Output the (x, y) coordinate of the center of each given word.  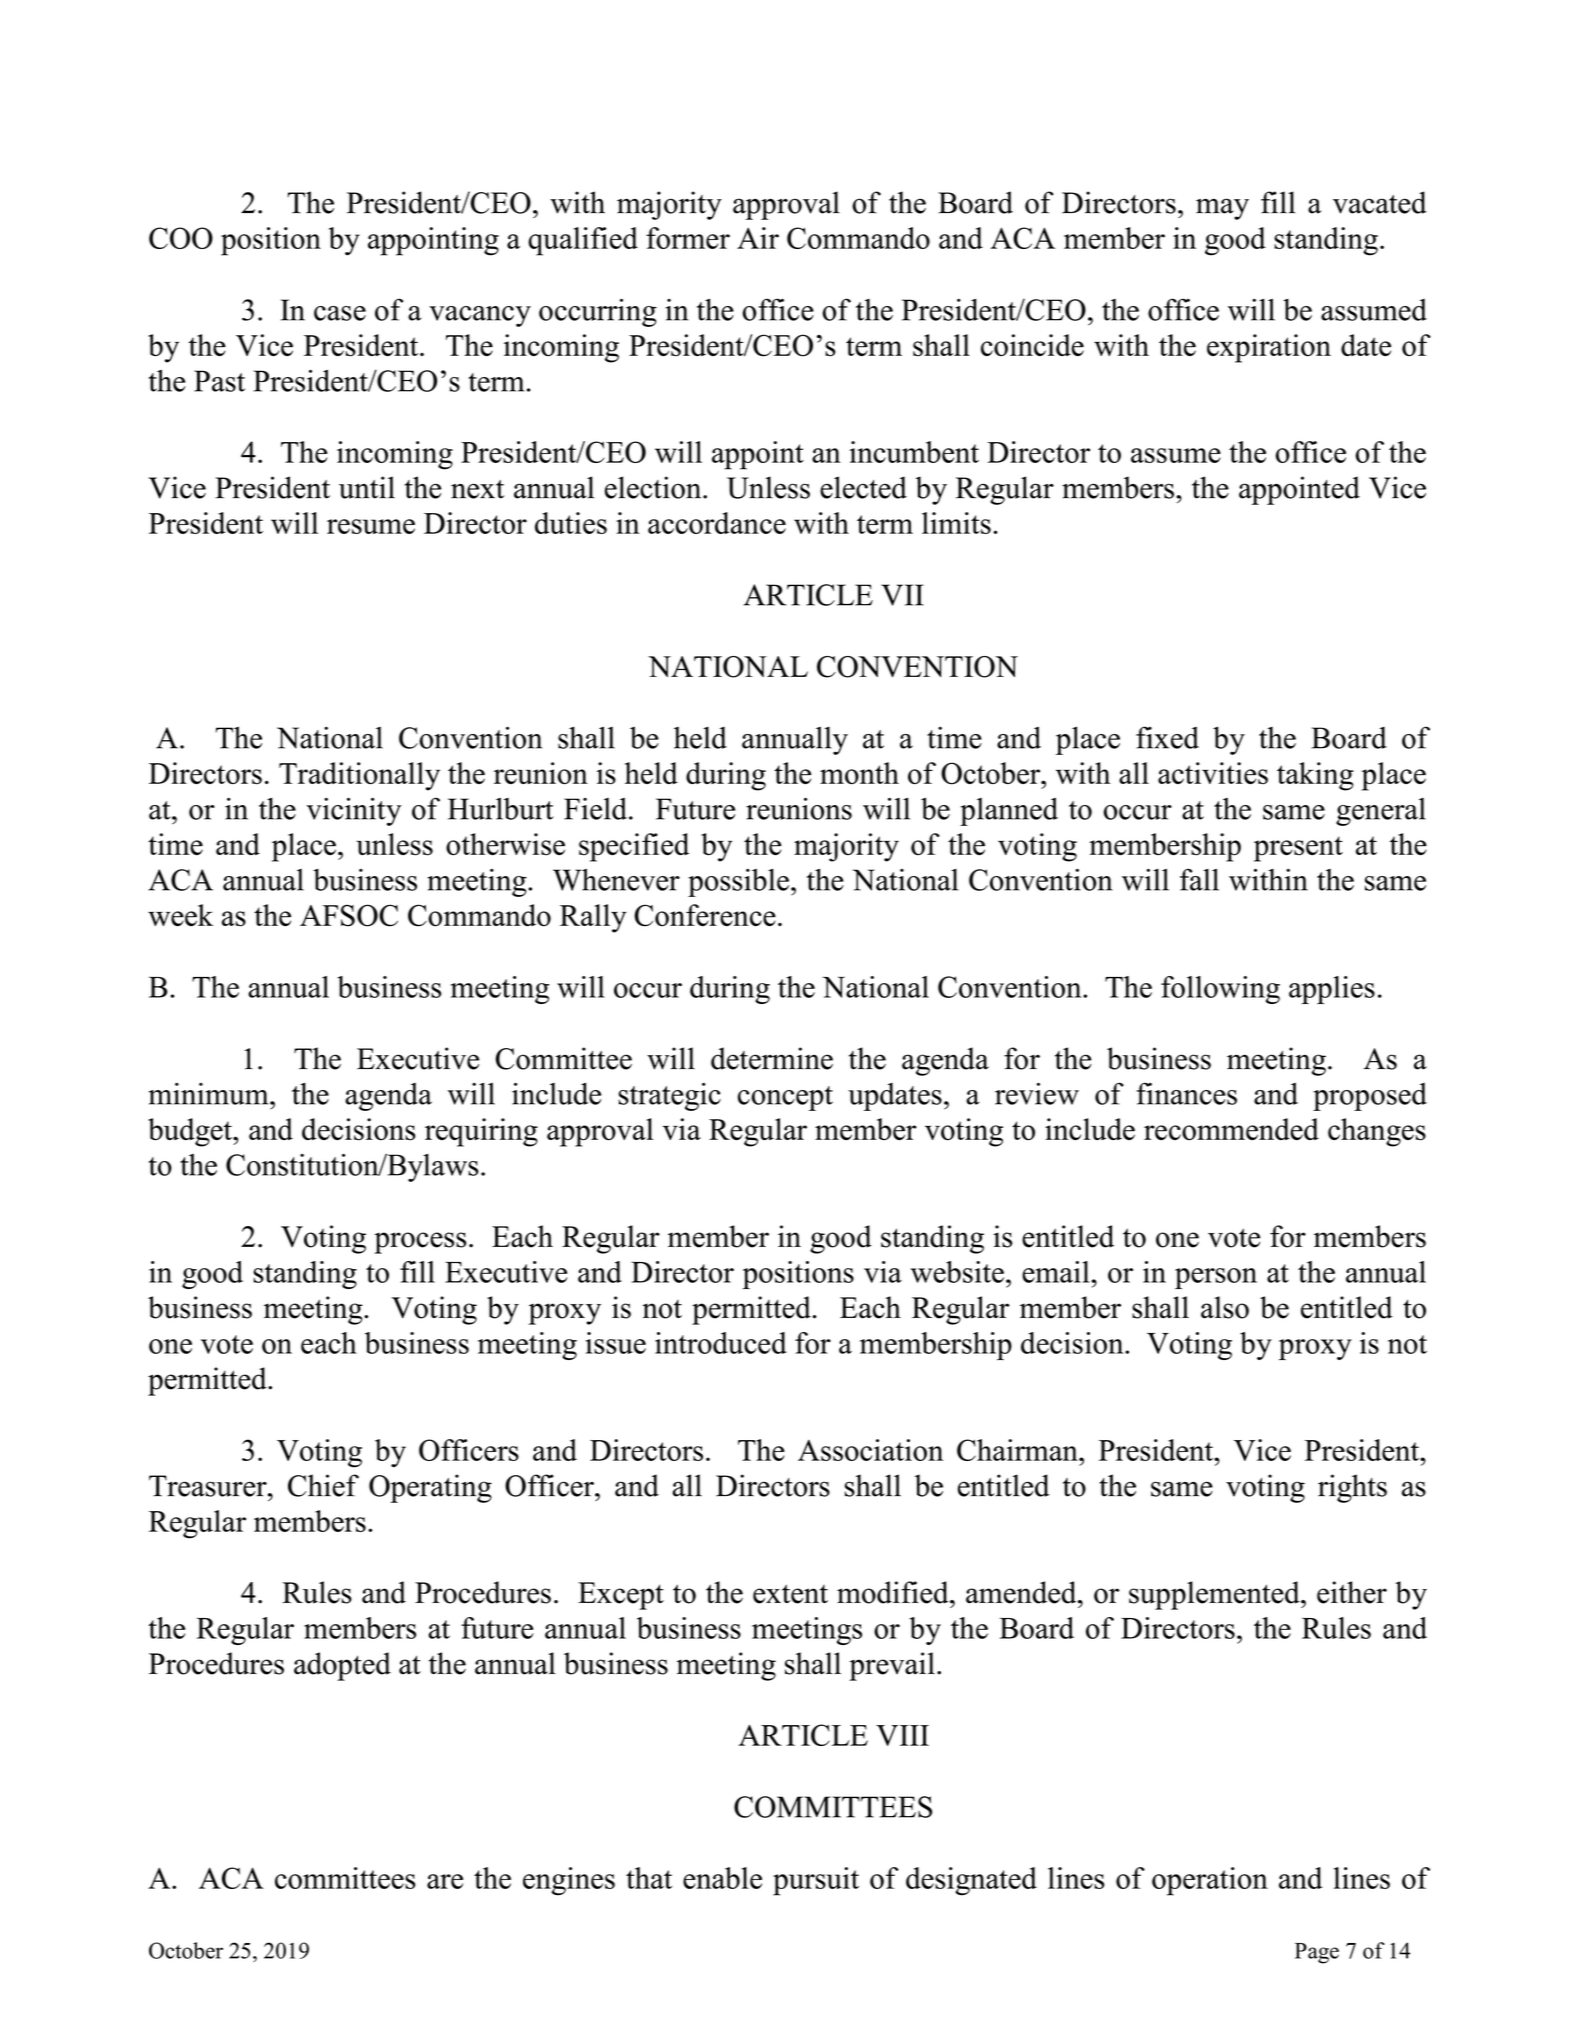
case (340, 313)
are (445, 1881)
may (1222, 209)
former (688, 238)
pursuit (816, 1881)
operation (1210, 1881)
